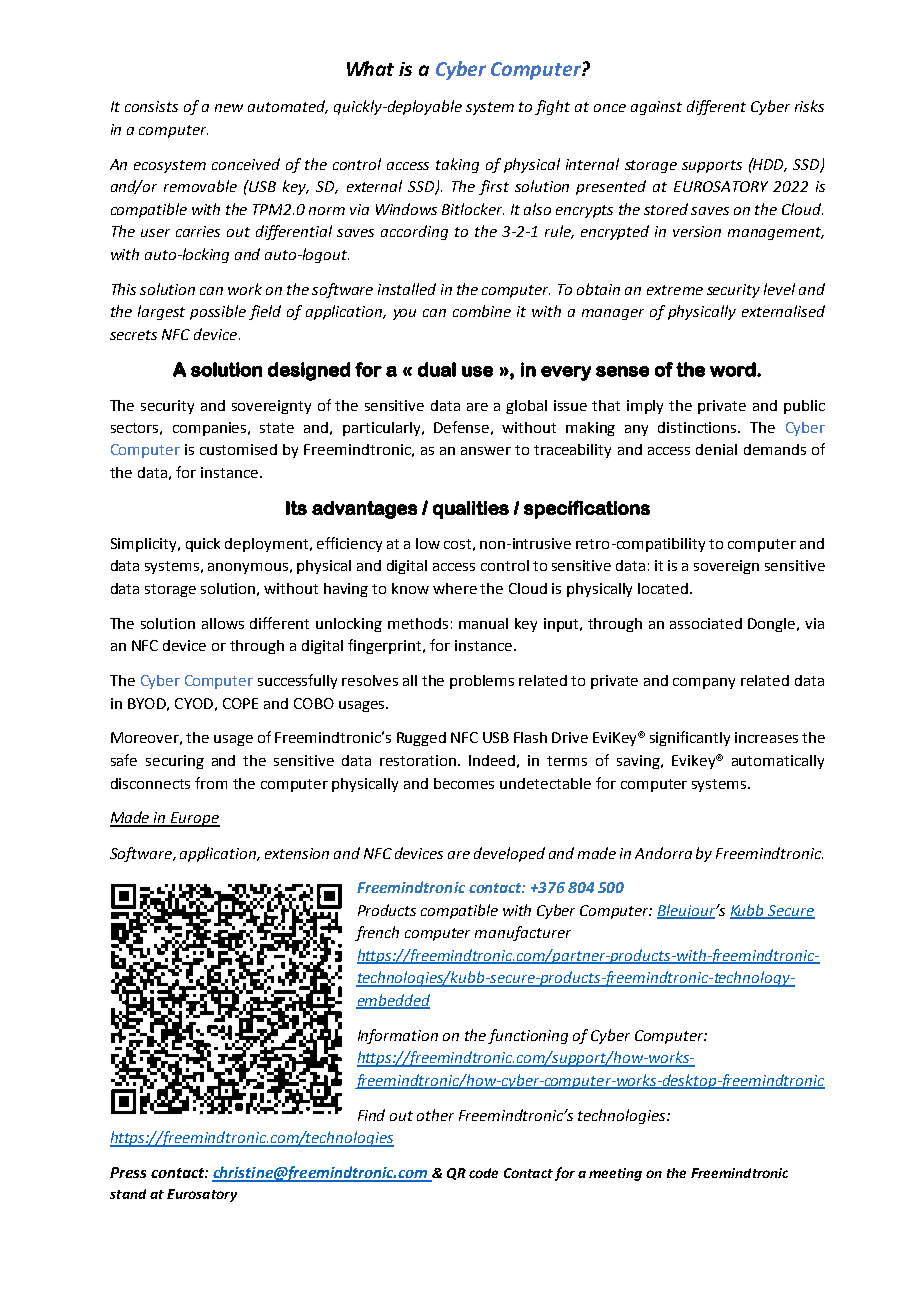 The image size is (924, 1308). I want to click on Europe, so click(194, 819).
